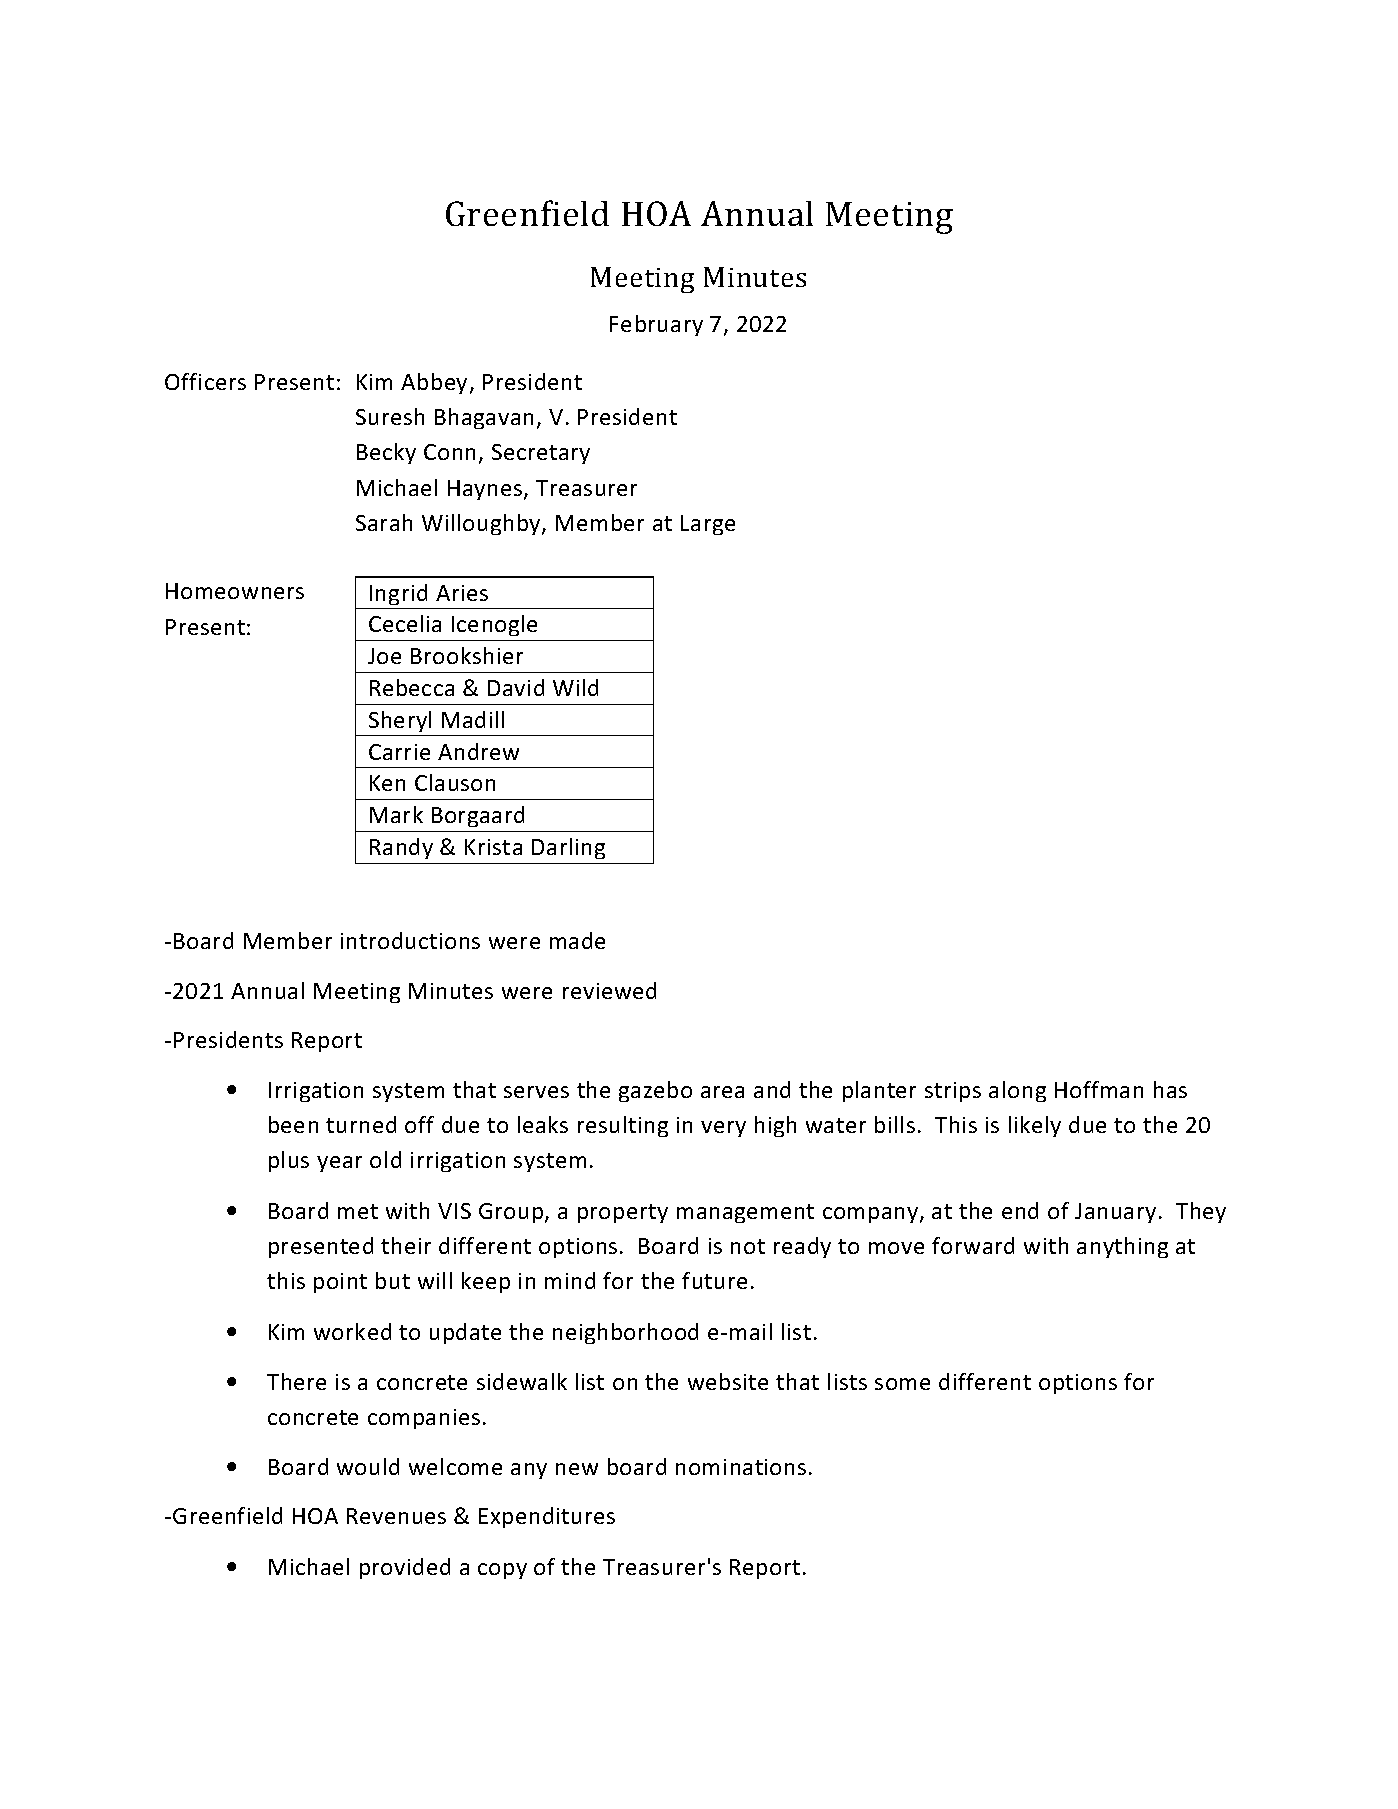 The height and width of the screenshot is (1809, 1398). Describe the element at coordinates (568, 848) in the screenshot. I see `Darling` at that location.
